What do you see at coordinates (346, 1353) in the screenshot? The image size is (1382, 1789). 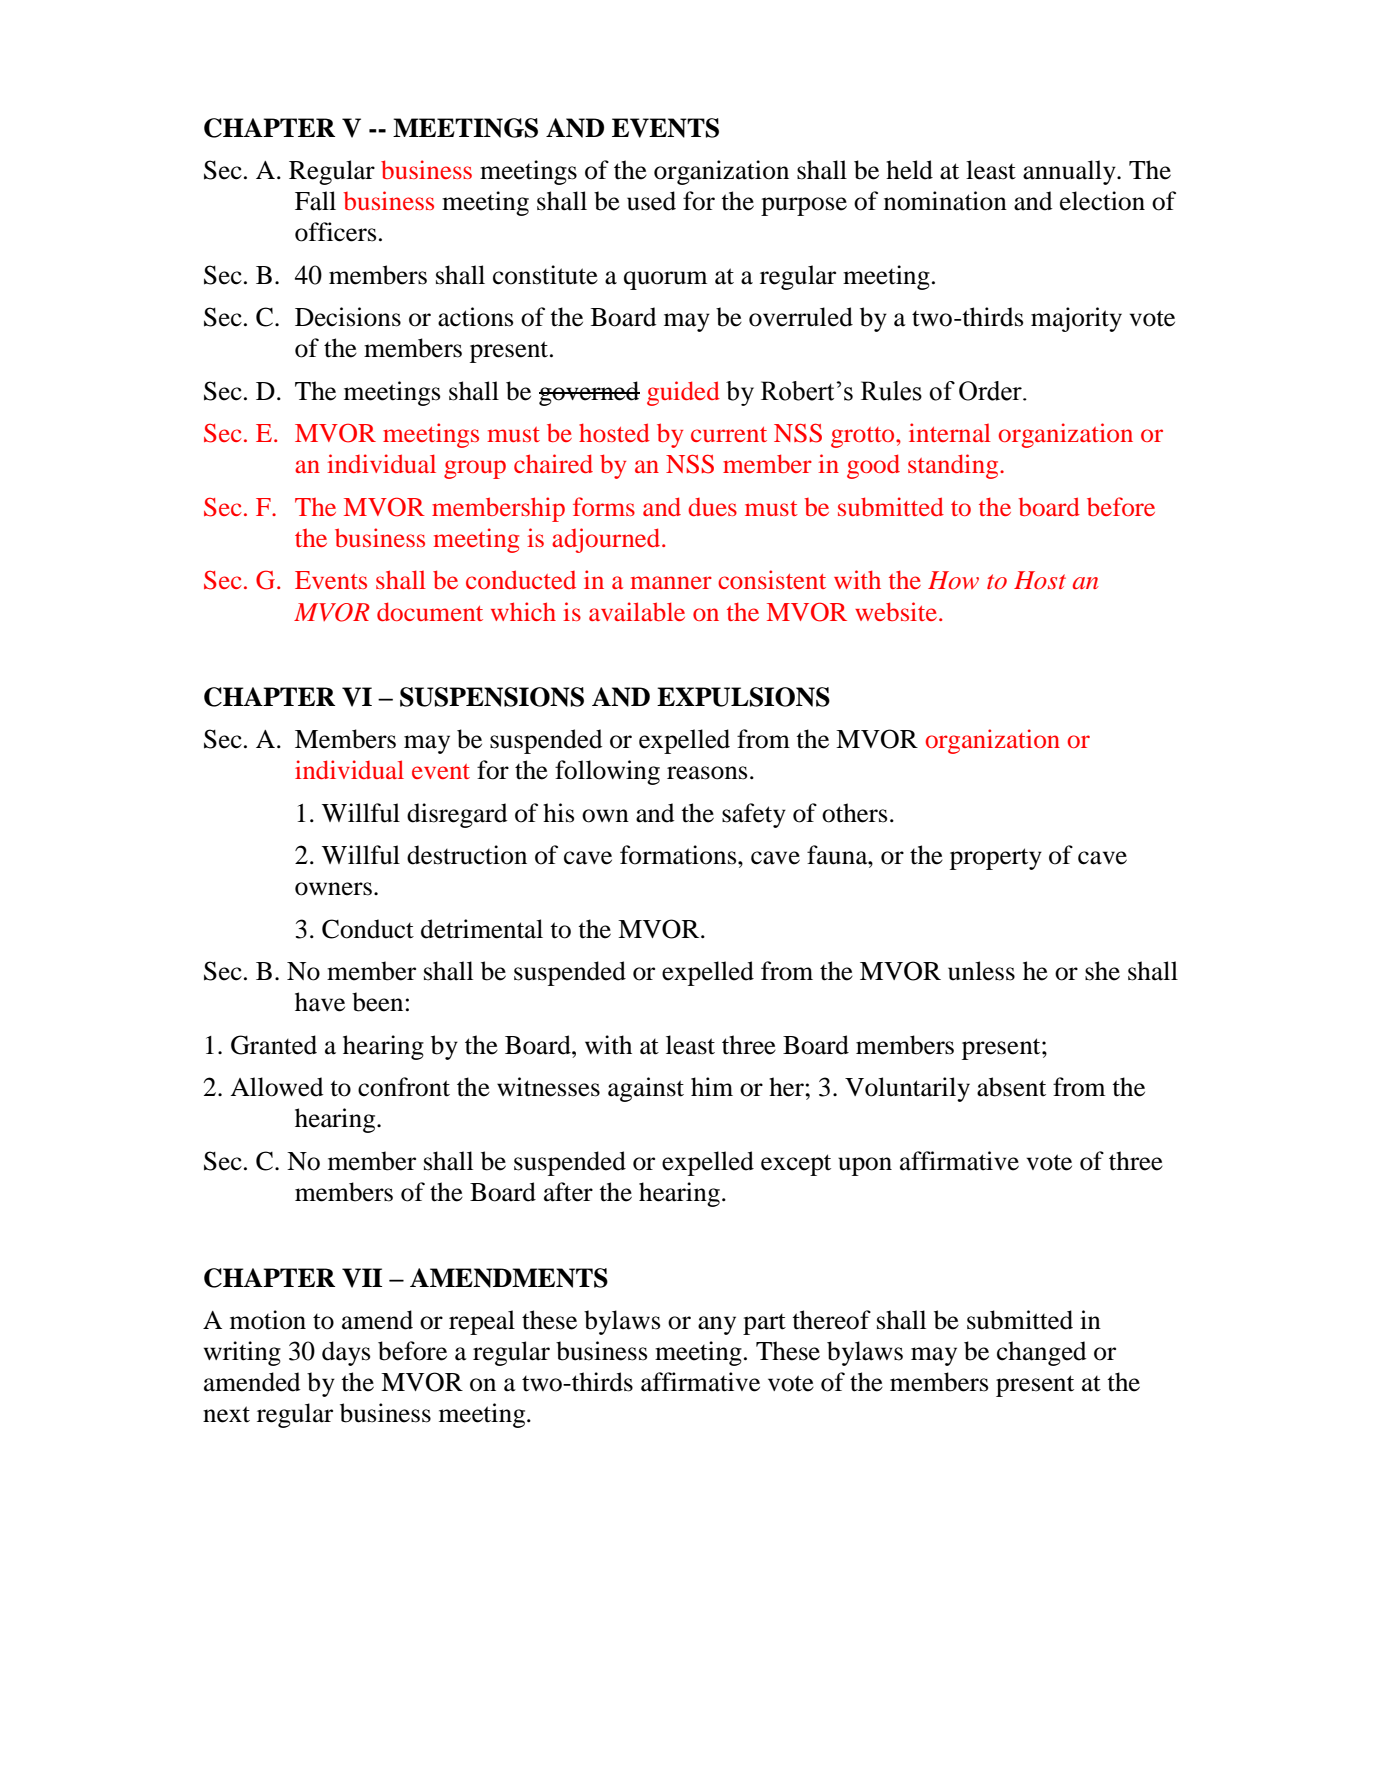 I see `days` at bounding box center [346, 1353].
